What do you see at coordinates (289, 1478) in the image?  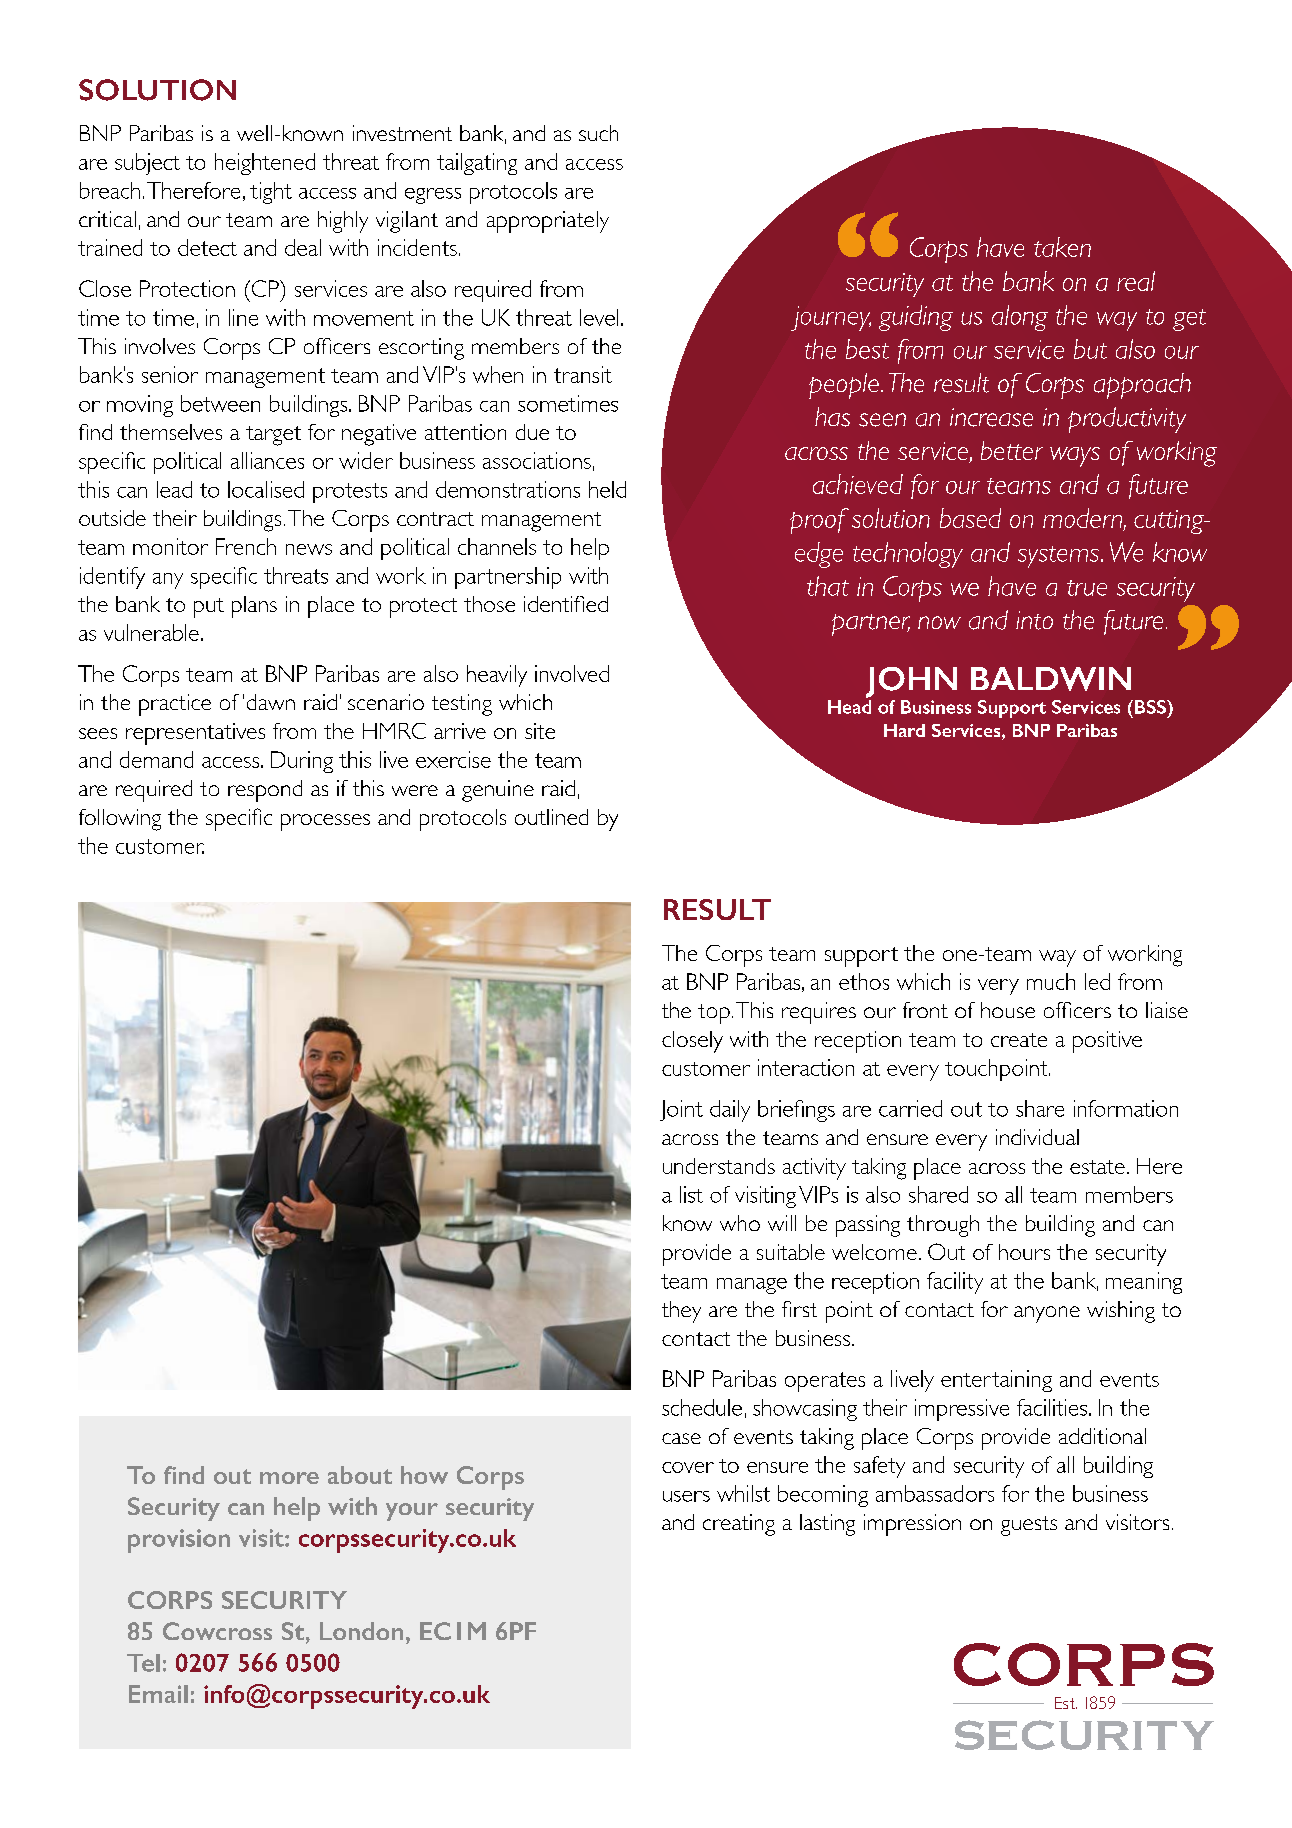 I see `more` at bounding box center [289, 1478].
